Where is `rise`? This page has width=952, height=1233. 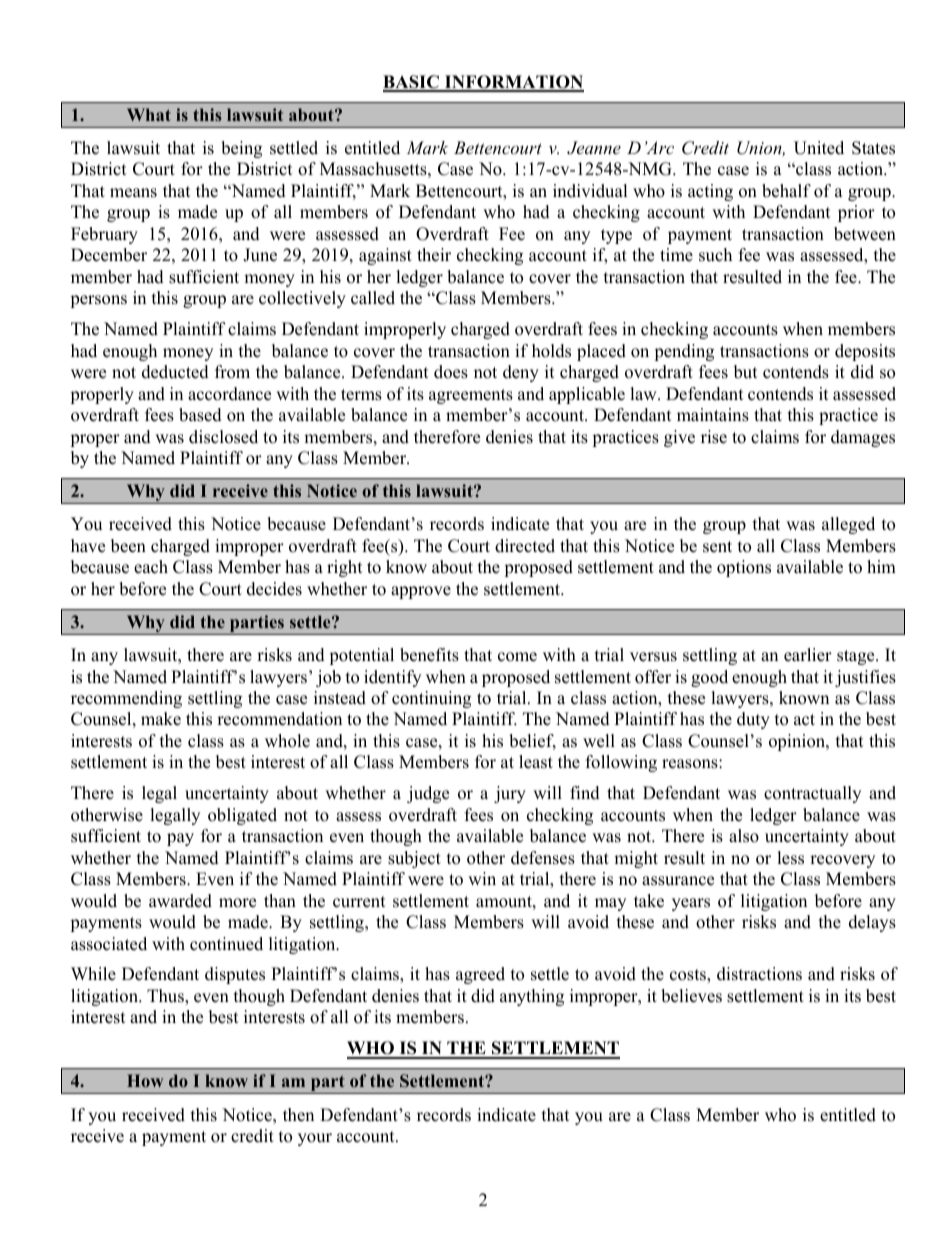
rise is located at coordinates (714, 437).
